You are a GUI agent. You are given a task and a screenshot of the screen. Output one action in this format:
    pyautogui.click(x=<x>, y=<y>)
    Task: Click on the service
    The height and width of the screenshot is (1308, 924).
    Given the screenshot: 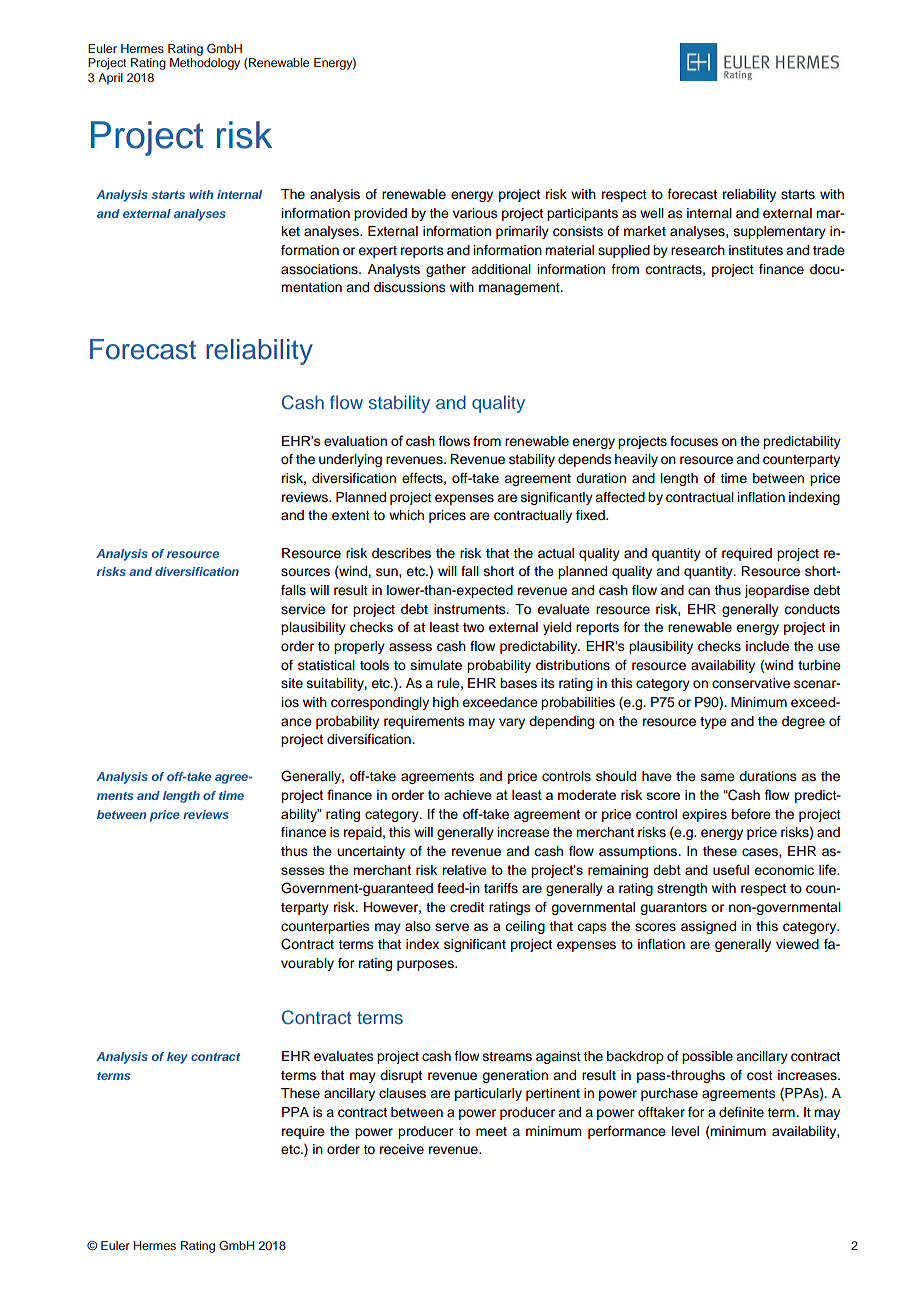 What is the action you would take?
    pyautogui.click(x=303, y=609)
